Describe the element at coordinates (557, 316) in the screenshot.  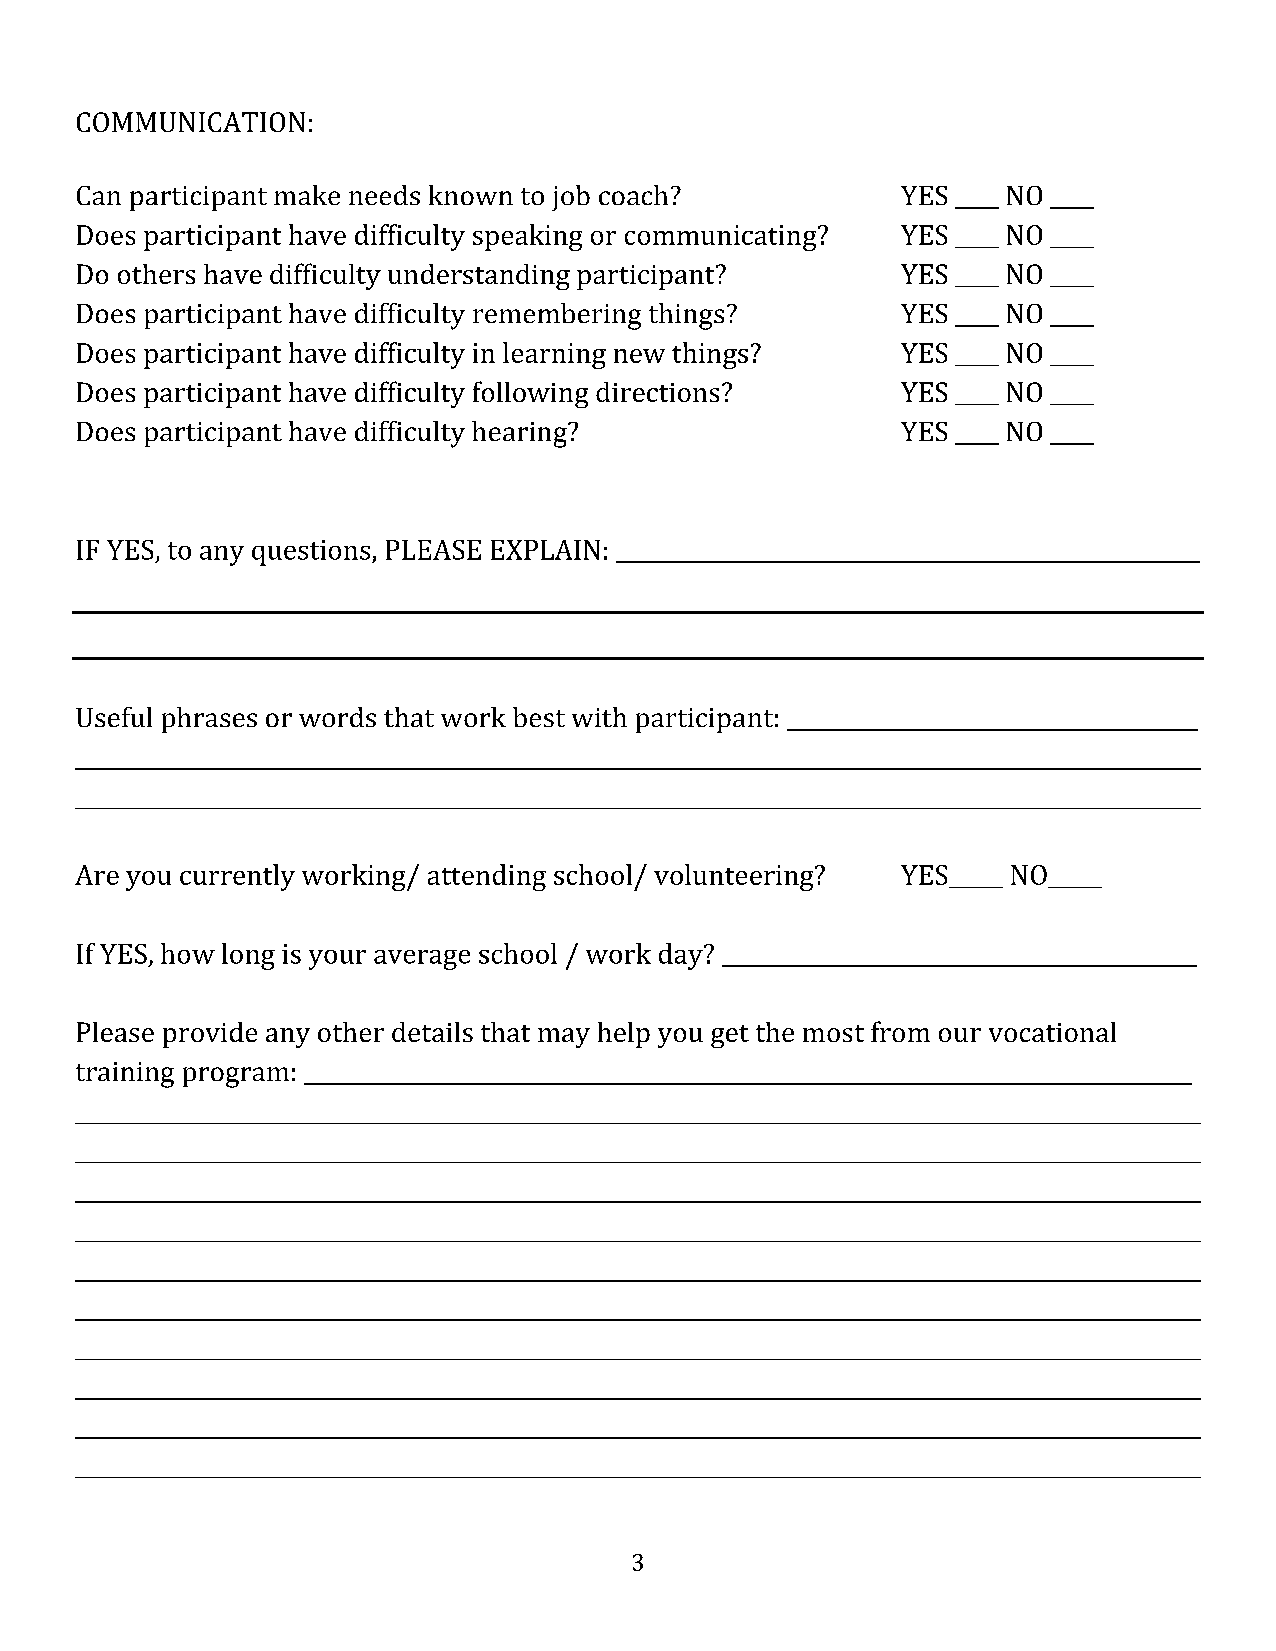
I see `remembering` at that location.
